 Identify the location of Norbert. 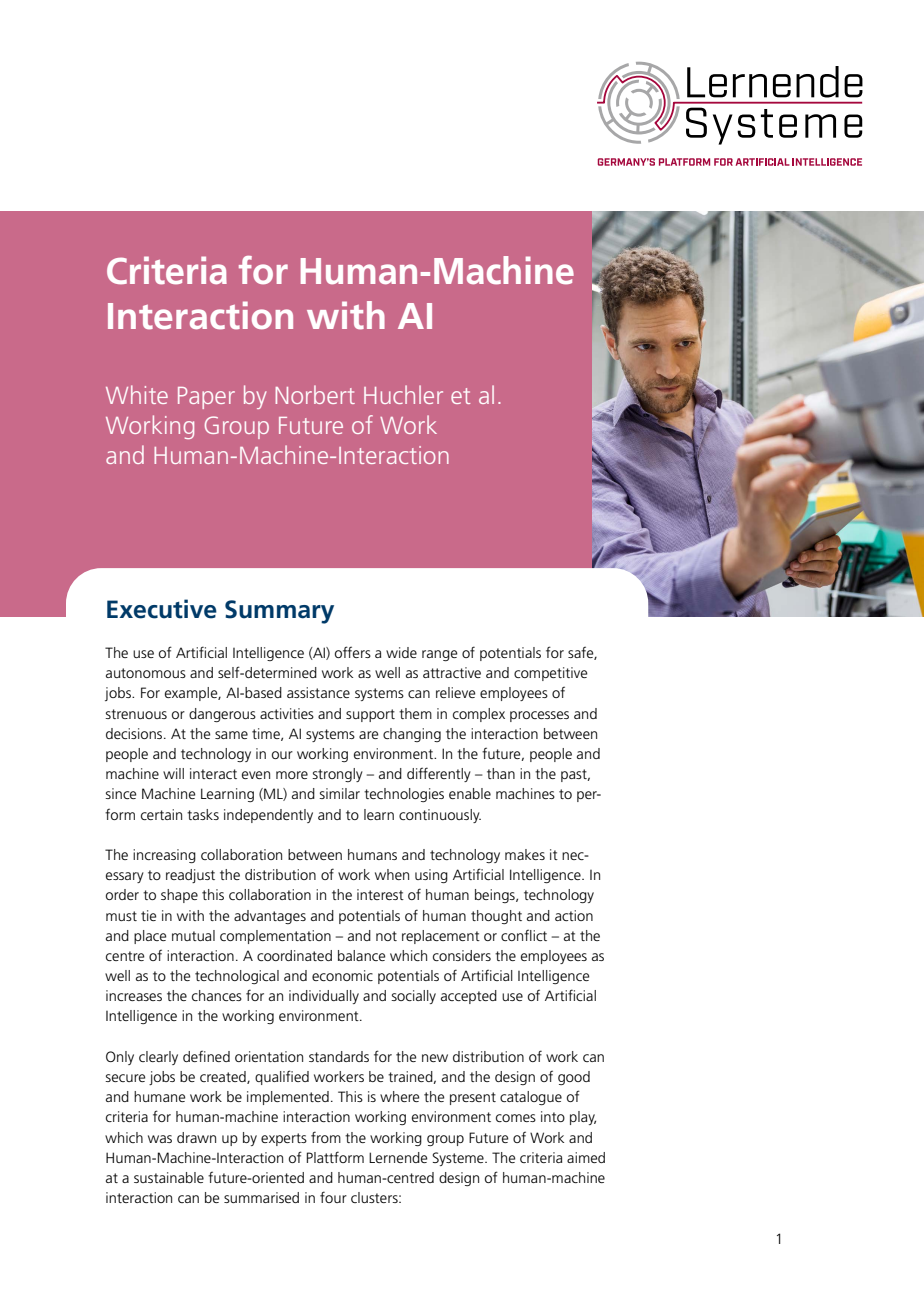
(315, 394).
